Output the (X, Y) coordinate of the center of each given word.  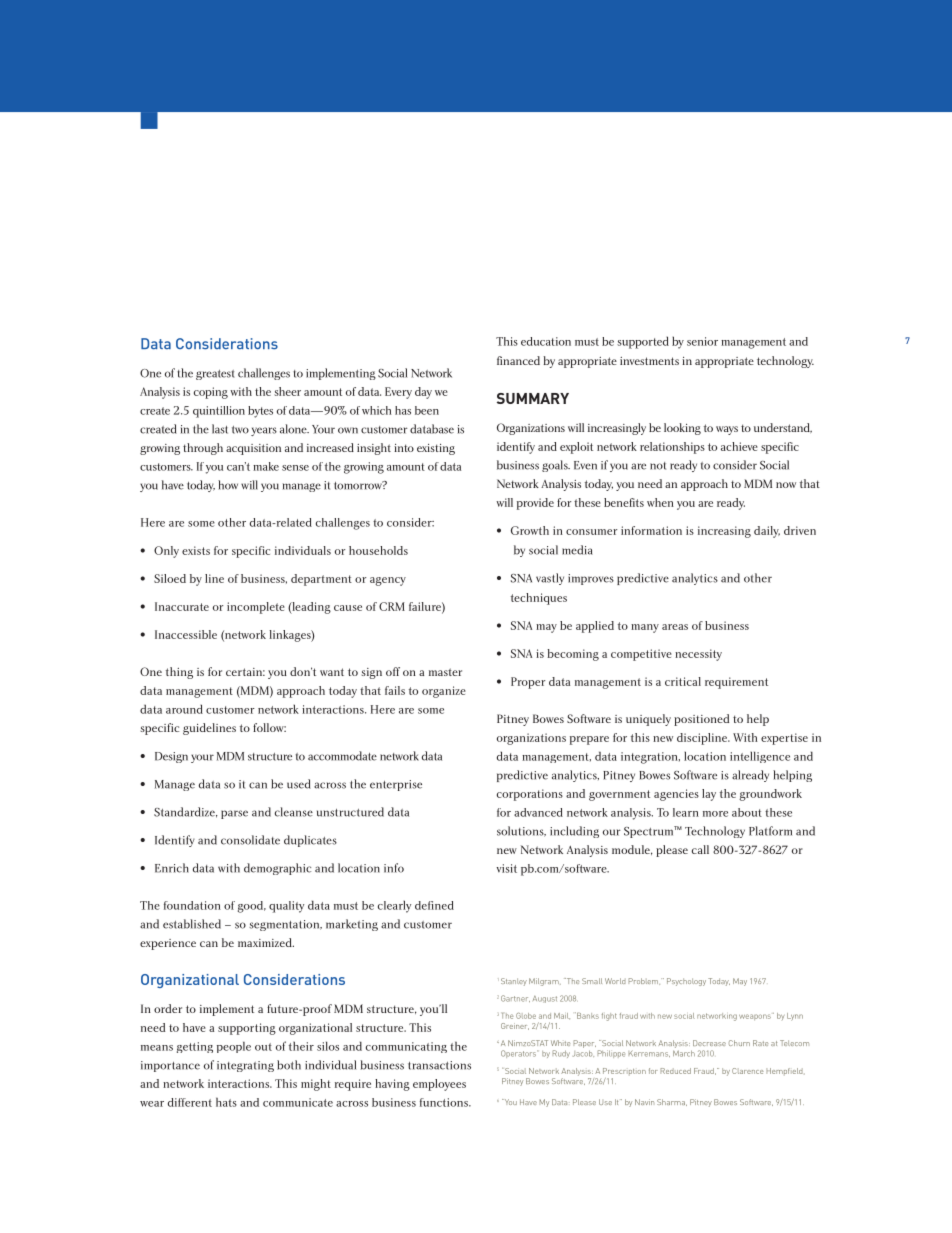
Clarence (748, 1071)
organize (444, 692)
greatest (215, 375)
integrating (245, 1066)
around (184, 709)
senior (702, 341)
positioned (701, 720)
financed (518, 360)
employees (439, 1085)
